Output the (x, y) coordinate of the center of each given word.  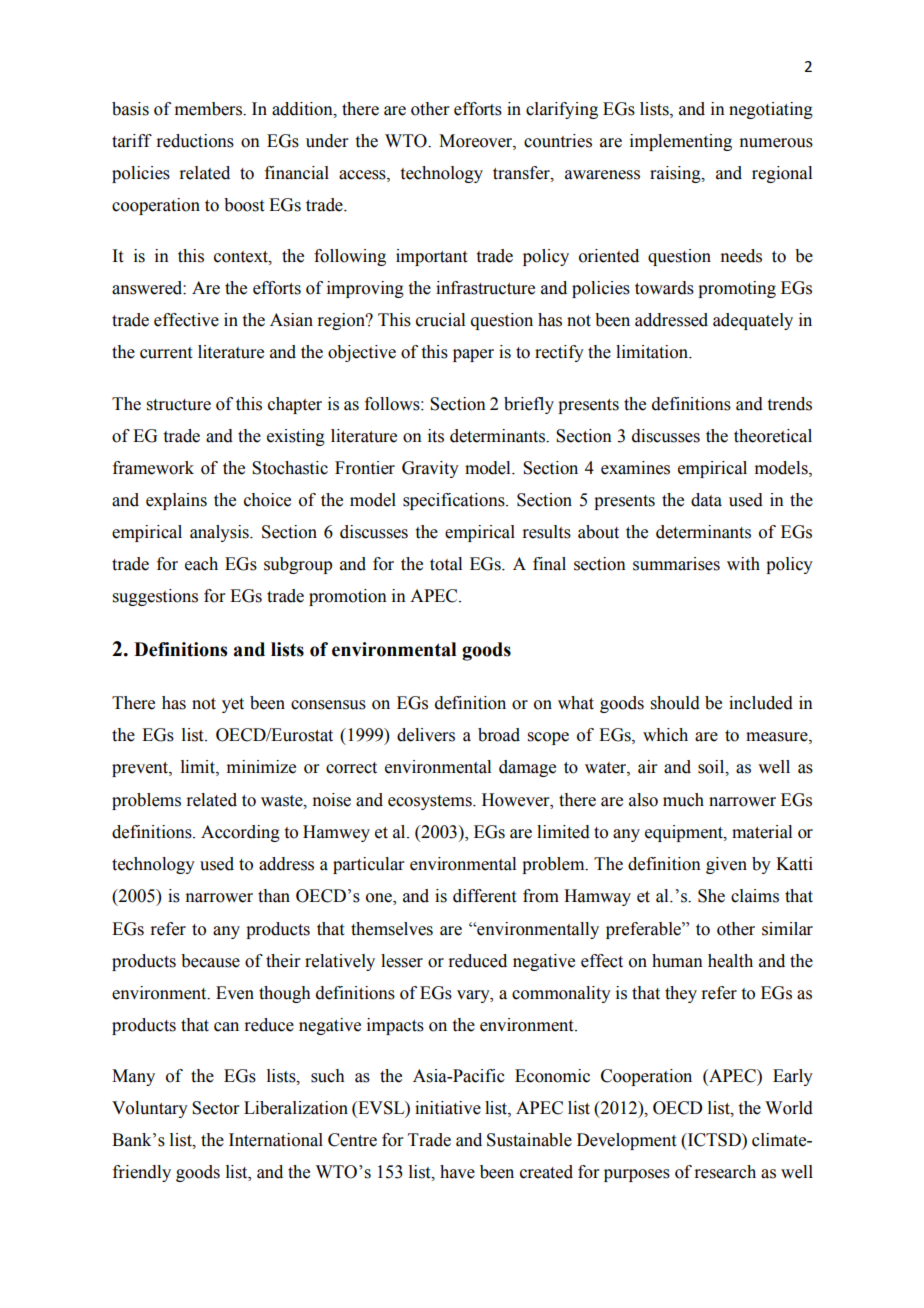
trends (790, 404)
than (274, 896)
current (166, 353)
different (484, 896)
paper (473, 355)
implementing (681, 142)
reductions (195, 141)
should (675, 703)
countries (558, 141)
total (446, 564)
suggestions (155, 597)
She (711, 896)
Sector (216, 1108)
